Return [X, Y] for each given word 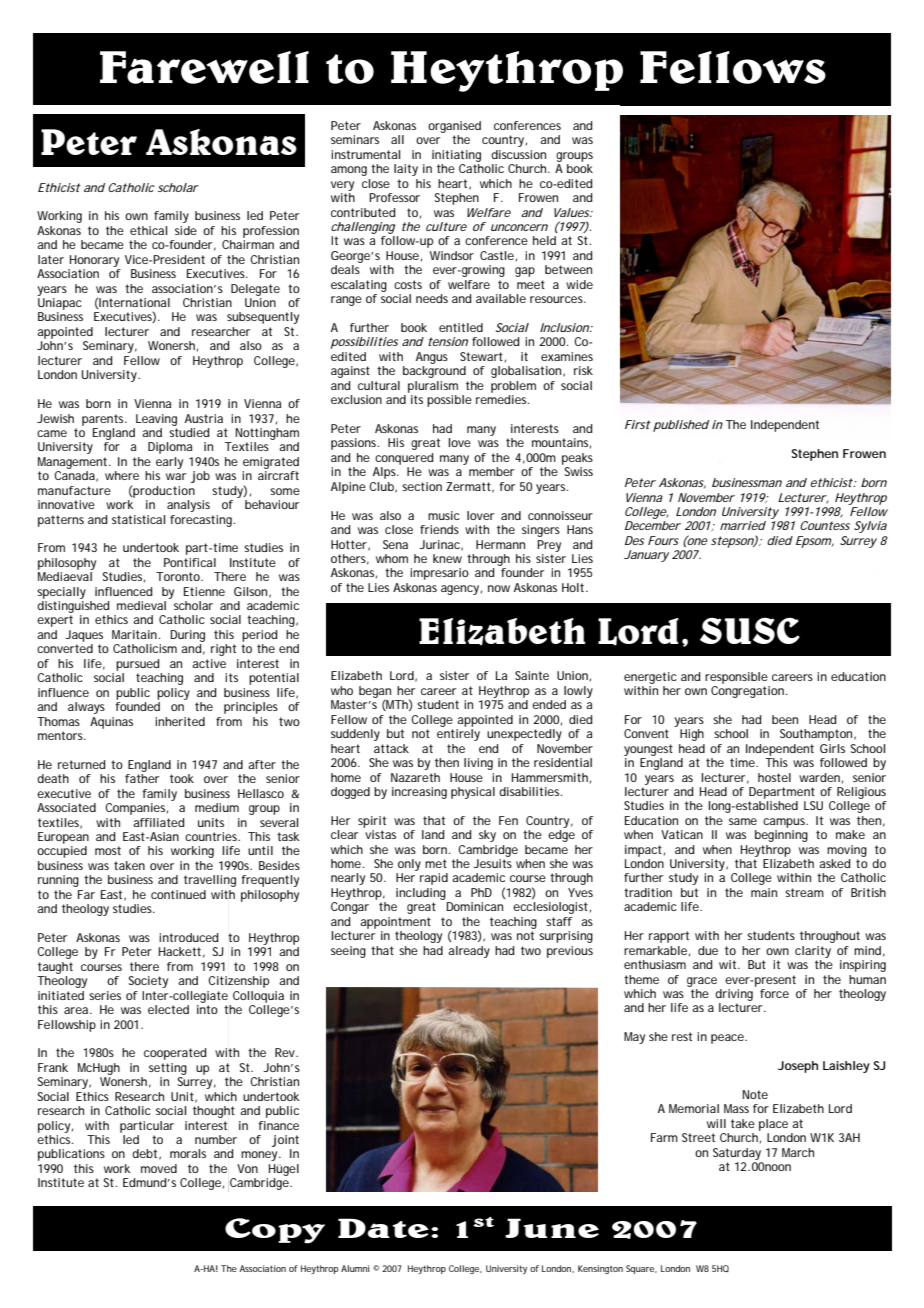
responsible [736, 678]
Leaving [156, 420]
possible [449, 401]
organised [454, 127]
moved [159, 1168]
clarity [813, 952]
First [638, 424]
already [469, 952]
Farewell [204, 67]
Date [383, 1228]
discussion [518, 154]
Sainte [532, 675]
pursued [137, 665]
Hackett [180, 951]
